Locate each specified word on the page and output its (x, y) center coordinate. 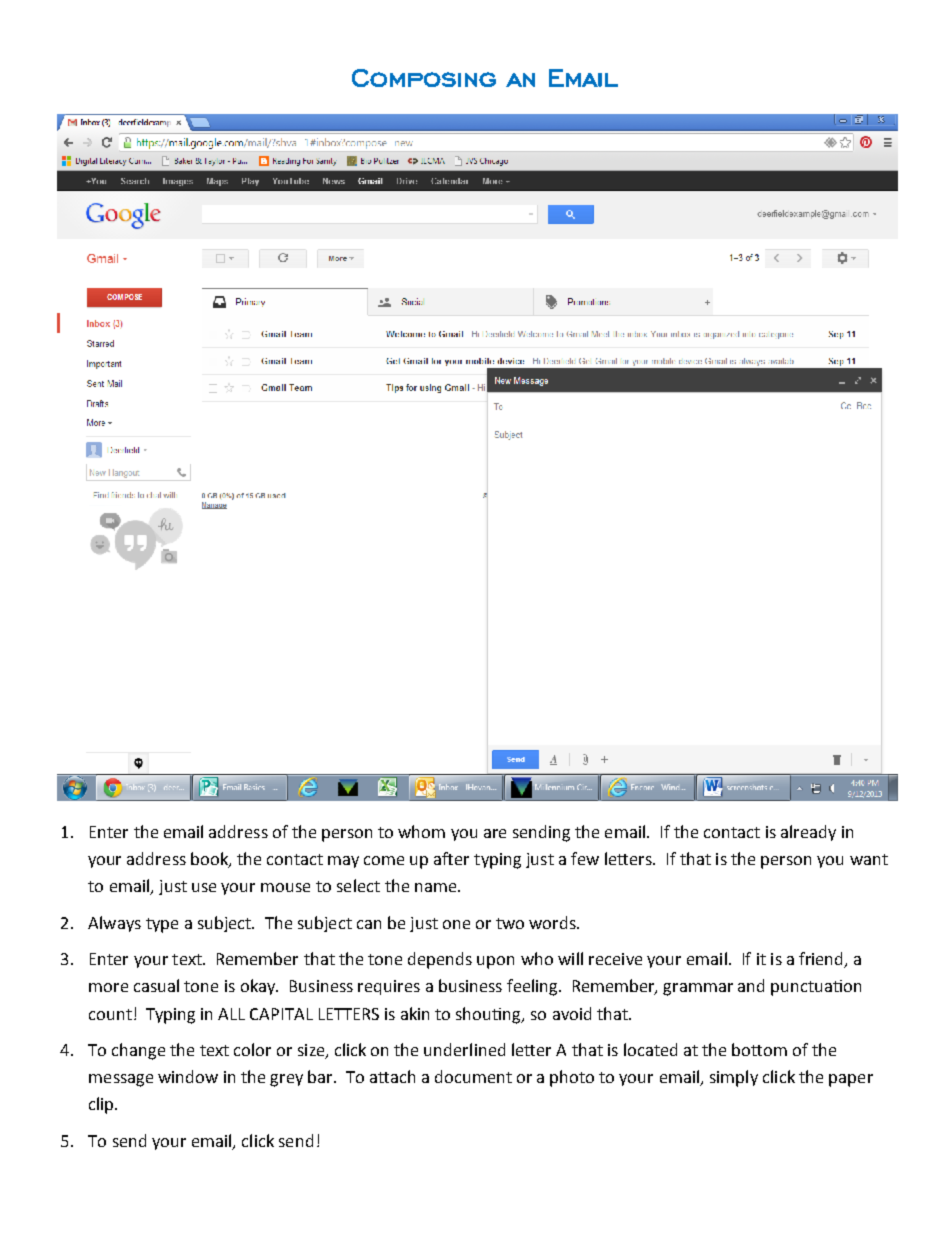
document (473, 1076)
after (451, 858)
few (585, 858)
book (210, 860)
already (808, 833)
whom (421, 831)
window (188, 1076)
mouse (285, 887)
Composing (424, 78)
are (495, 833)
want (869, 859)
